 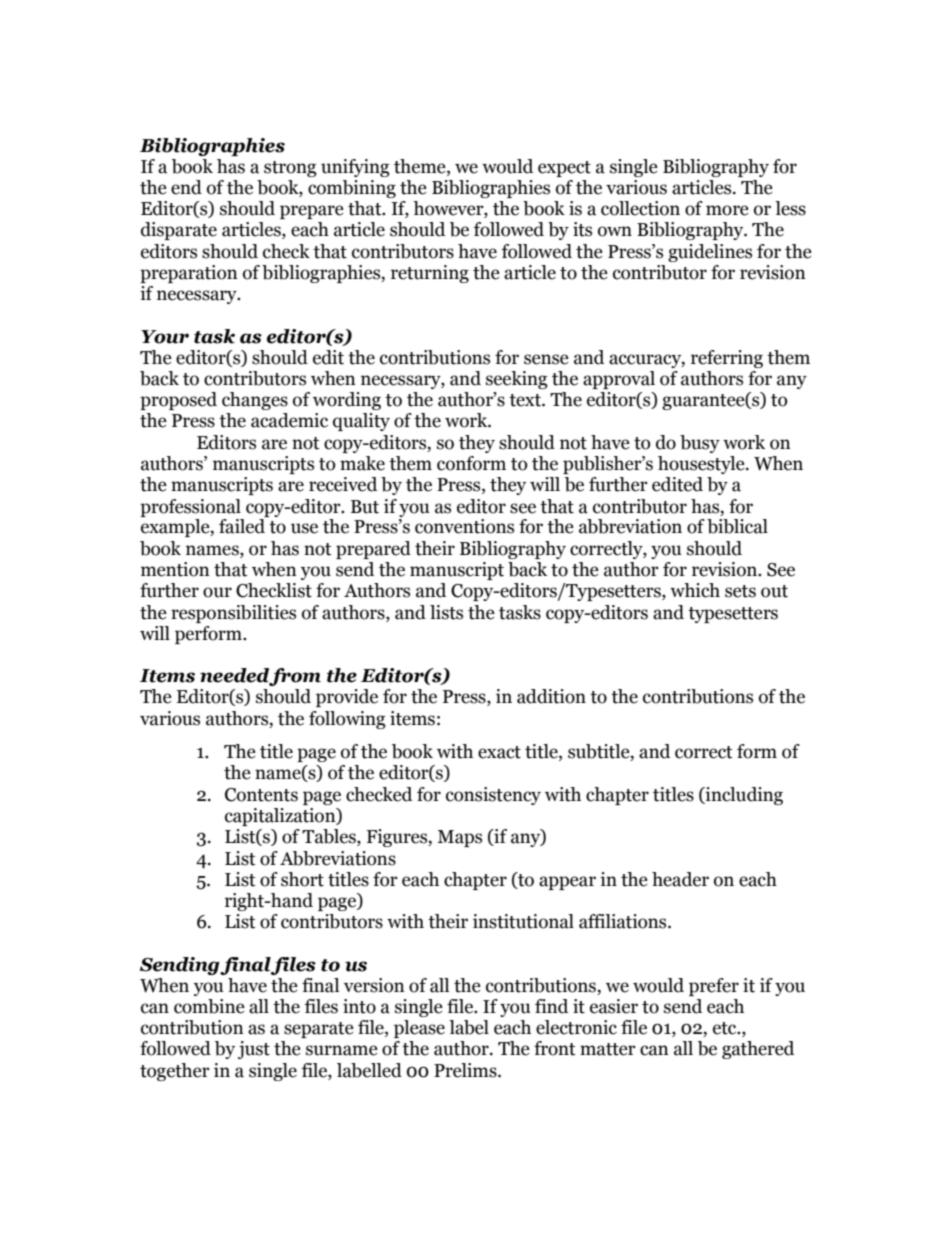 What do you see at coordinates (564, 169) in the image?
I see `expect` at bounding box center [564, 169].
